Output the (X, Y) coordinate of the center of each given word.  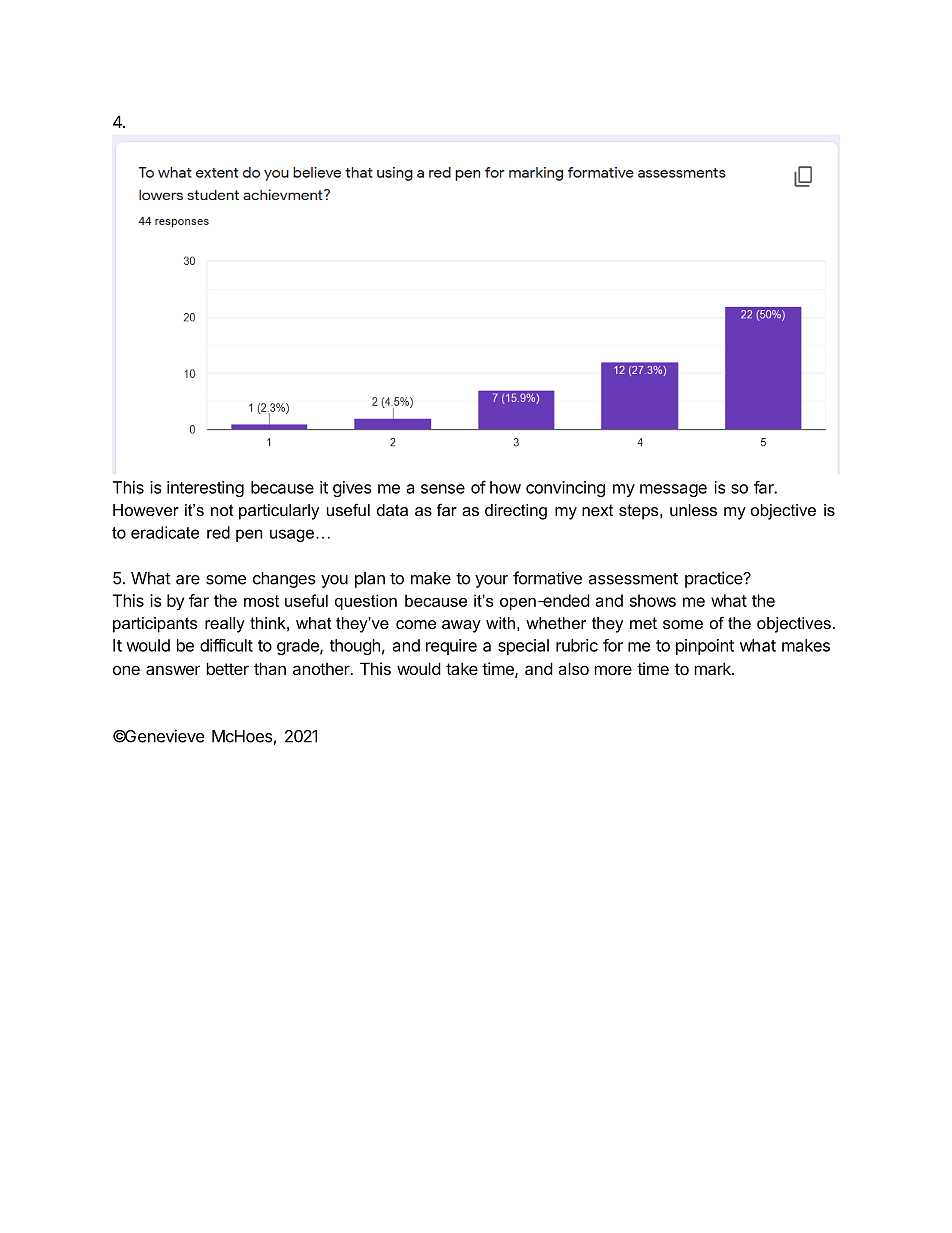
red (218, 532)
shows (653, 600)
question (366, 602)
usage (292, 535)
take (462, 668)
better (227, 668)
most (261, 601)
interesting (205, 489)
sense (443, 489)
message (673, 490)
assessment (633, 579)
